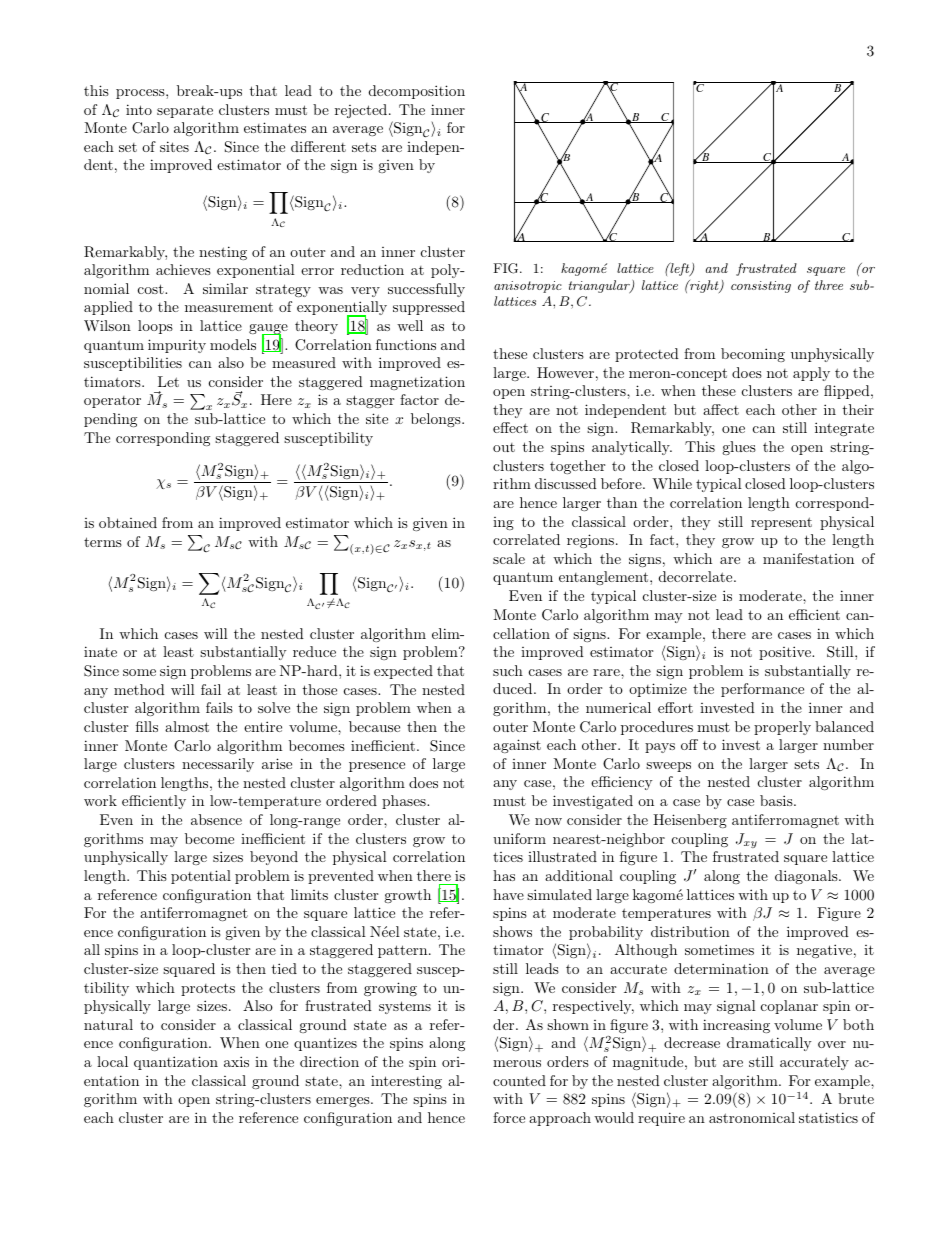 Image resolution: width=952 pixels, height=1233 pixels. What do you see at coordinates (739, 448) in the page?
I see `glues` at bounding box center [739, 448].
